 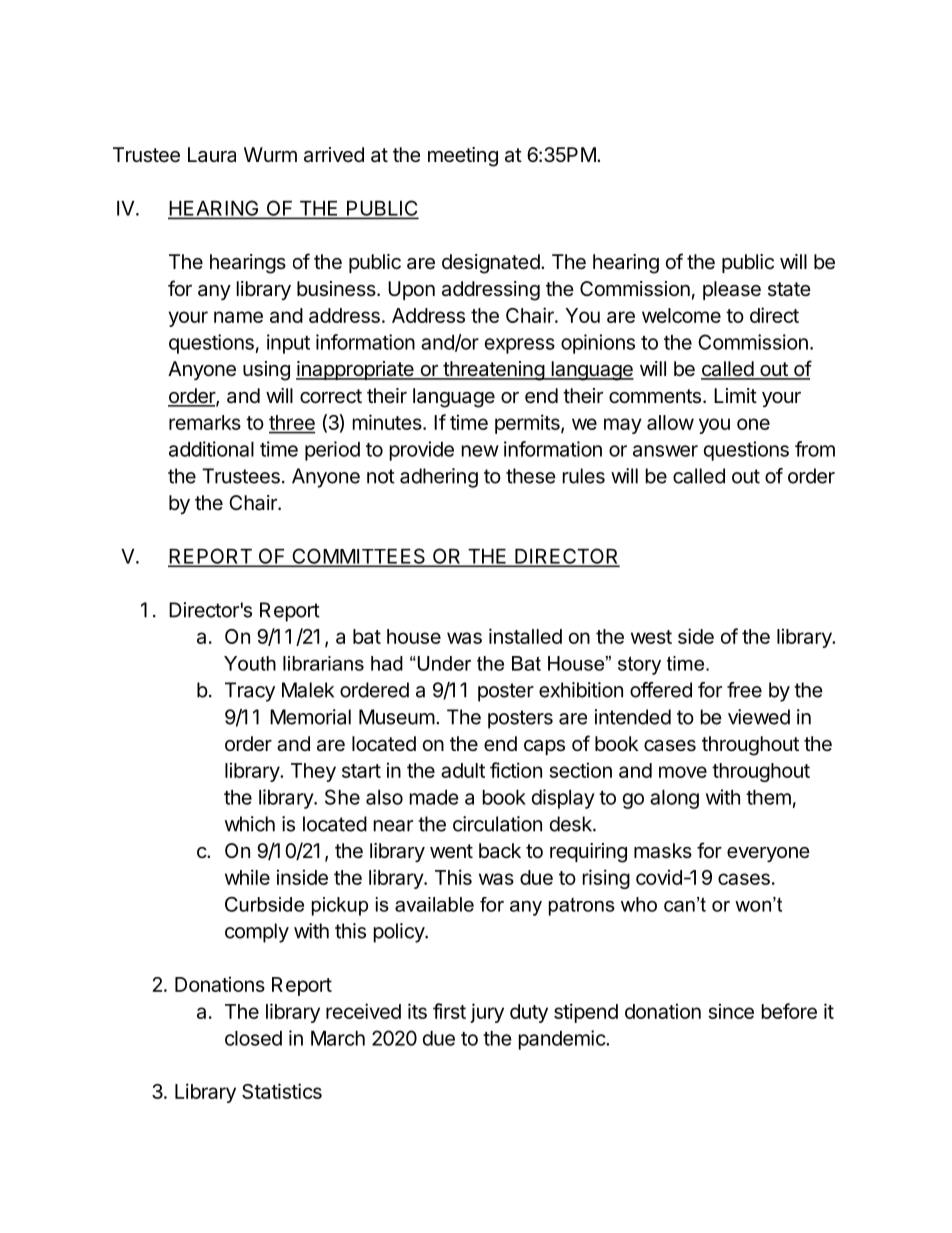 I want to click on back, so click(x=500, y=851).
